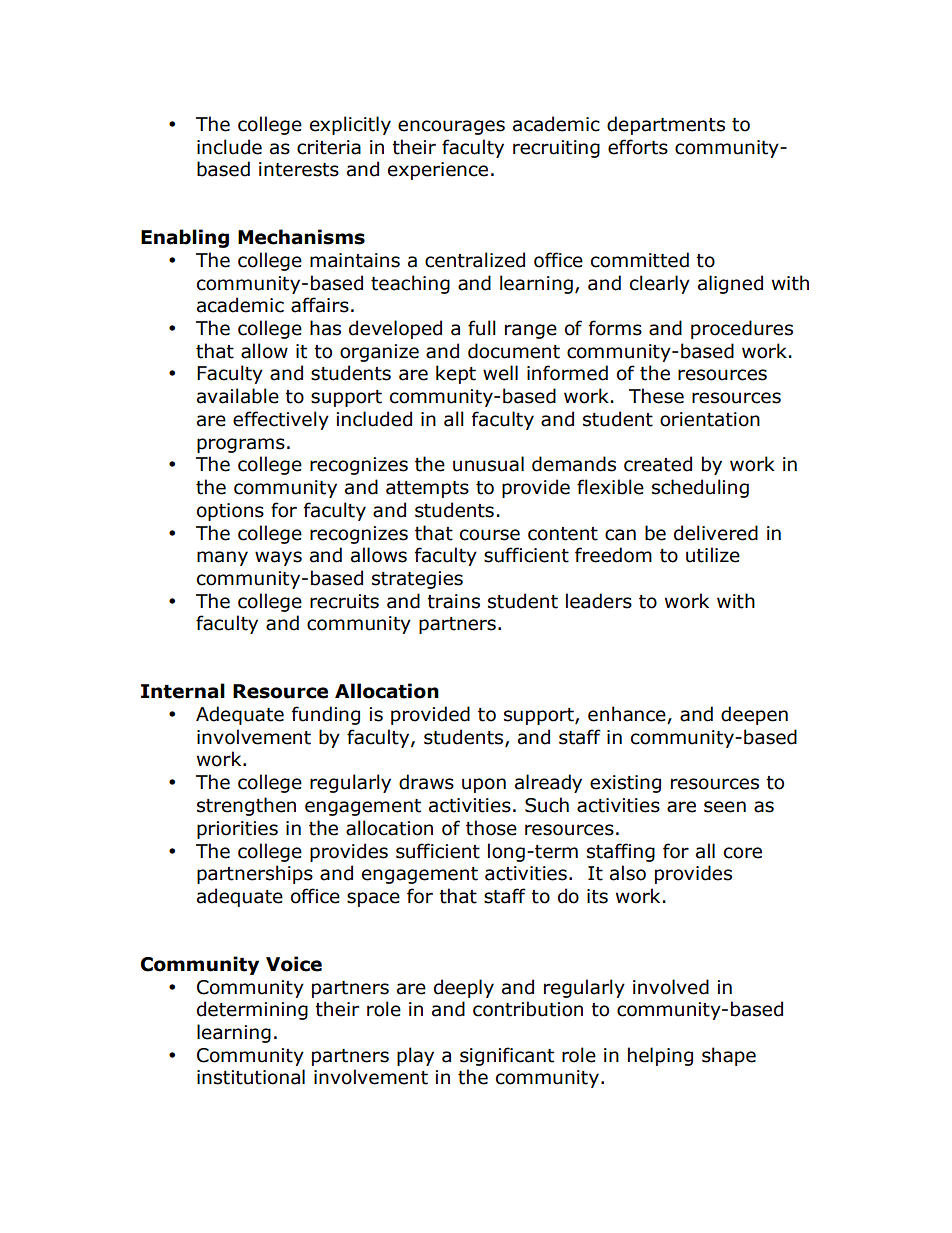 The image size is (952, 1233). Describe the element at coordinates (241, 445) in the page. I see `programs` at that location.
